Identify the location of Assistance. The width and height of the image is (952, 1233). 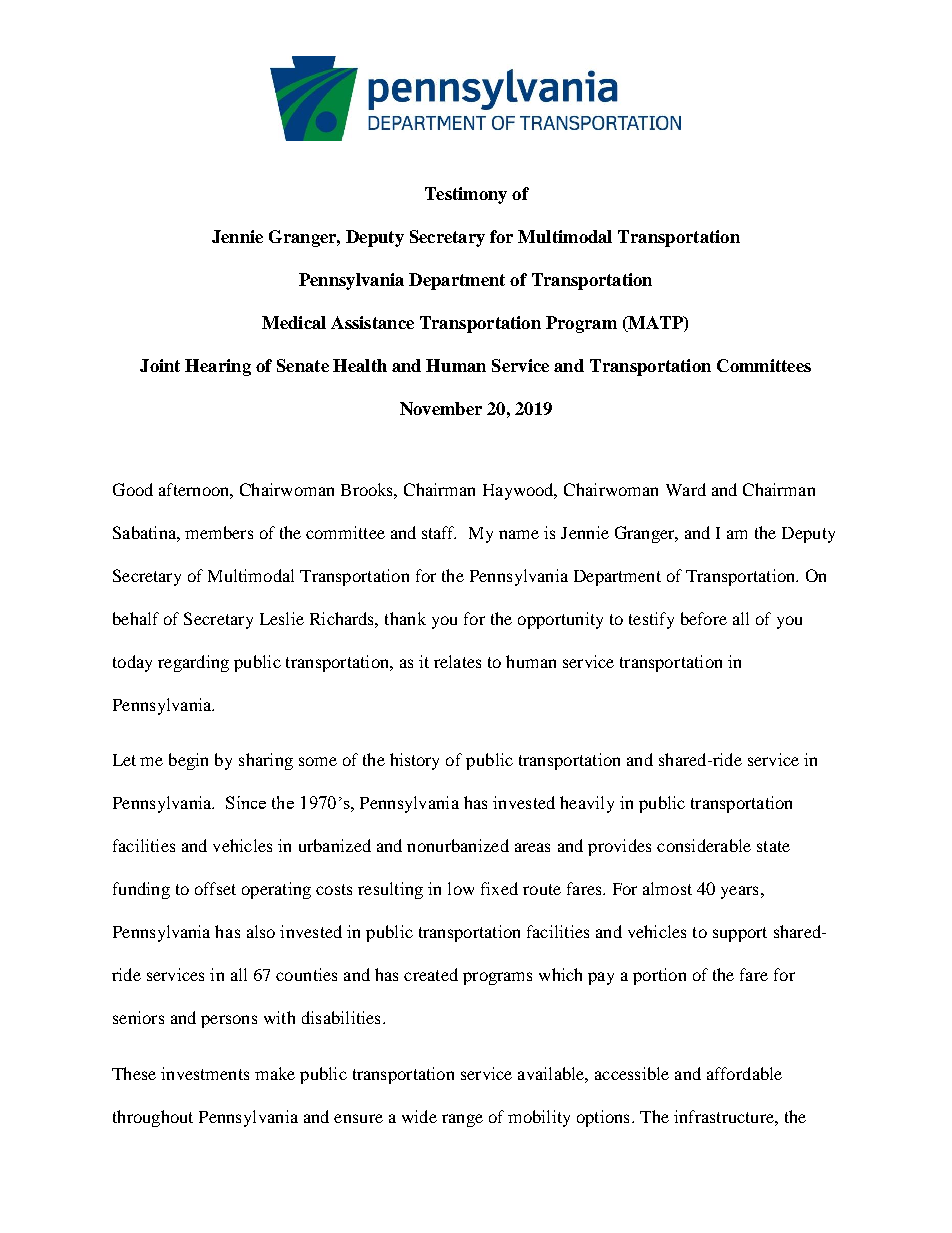
(372, 322).
